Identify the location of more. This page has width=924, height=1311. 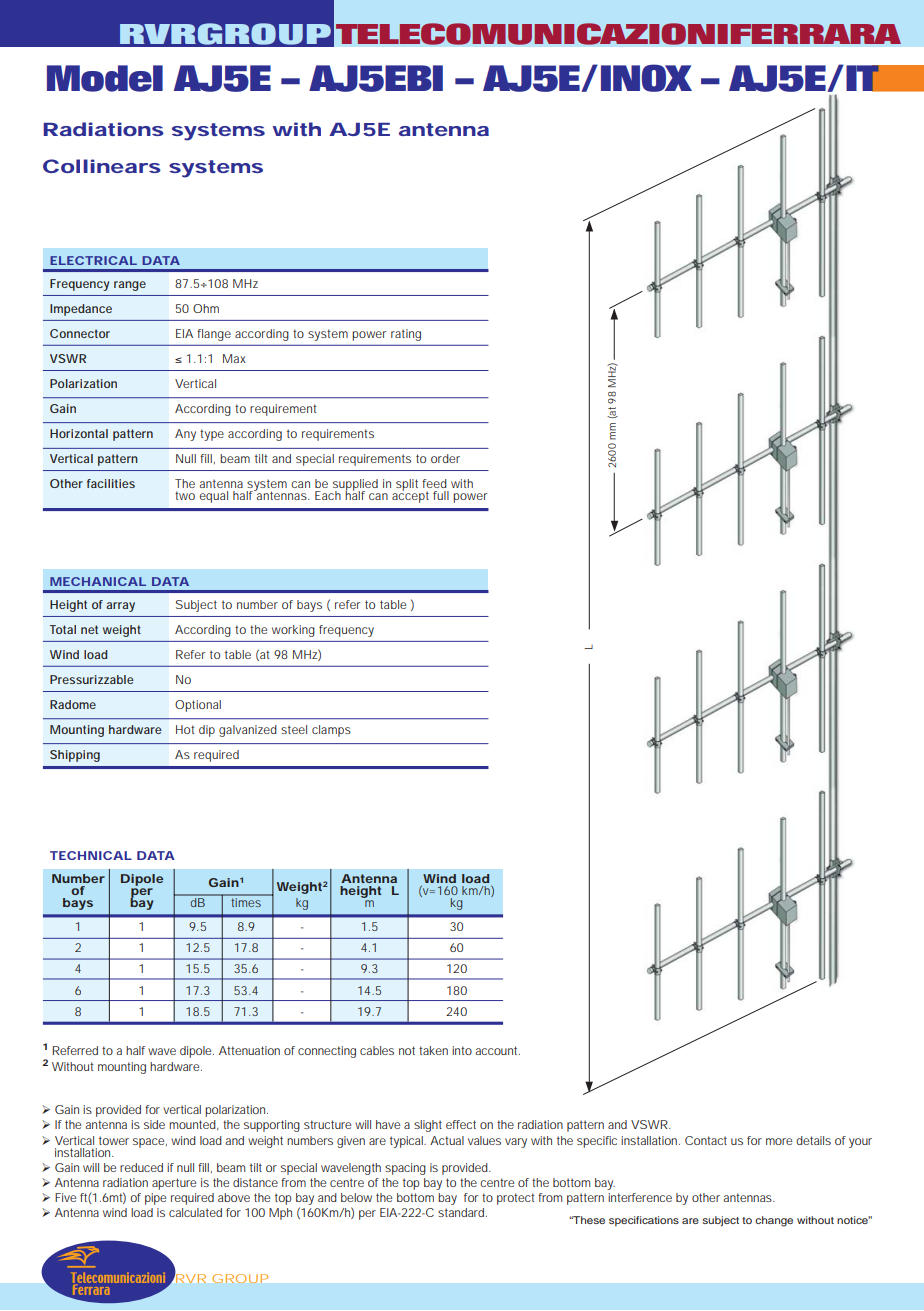
(779, 1141).
